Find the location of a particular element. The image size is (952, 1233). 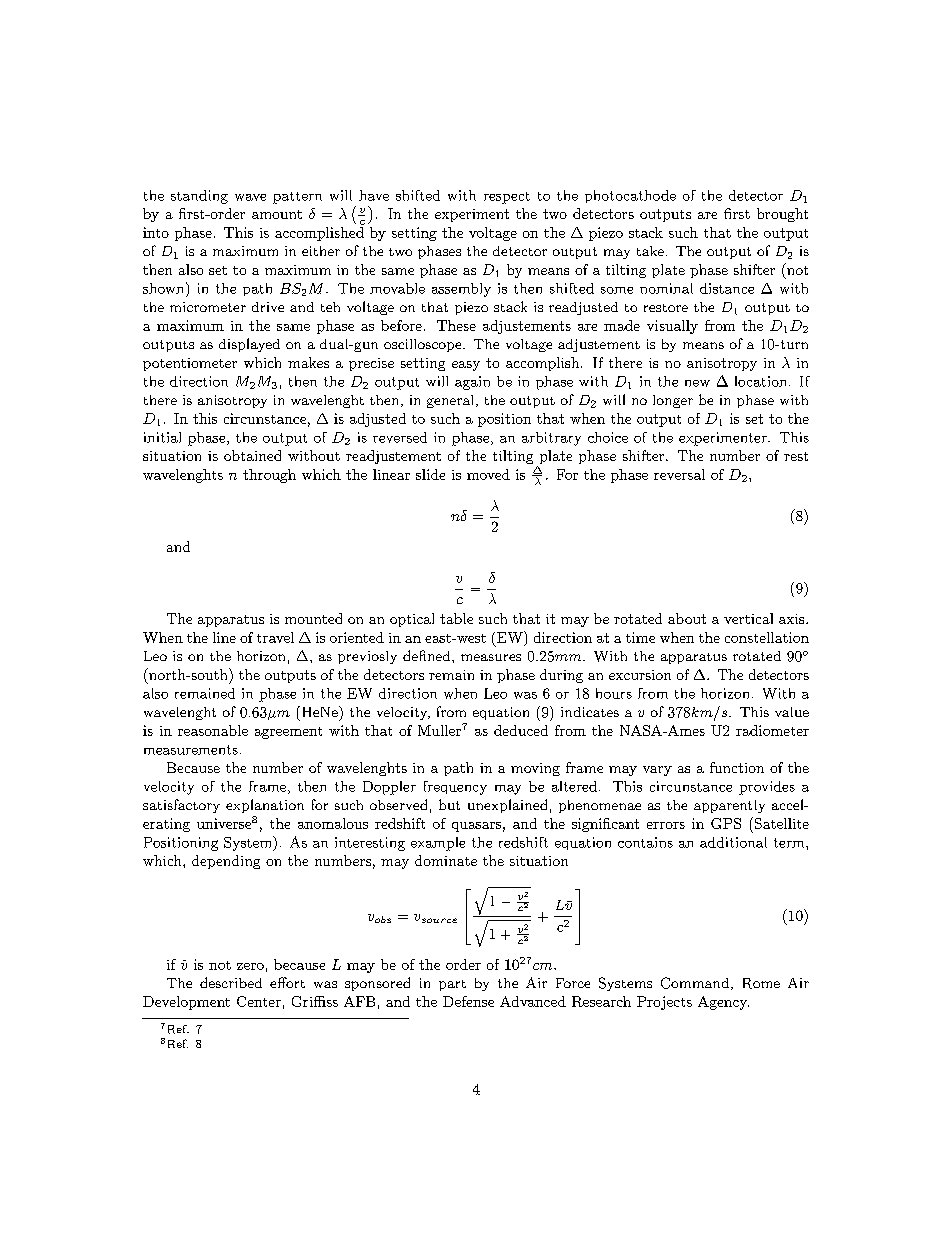

described is located at coordinates (231, 982).
